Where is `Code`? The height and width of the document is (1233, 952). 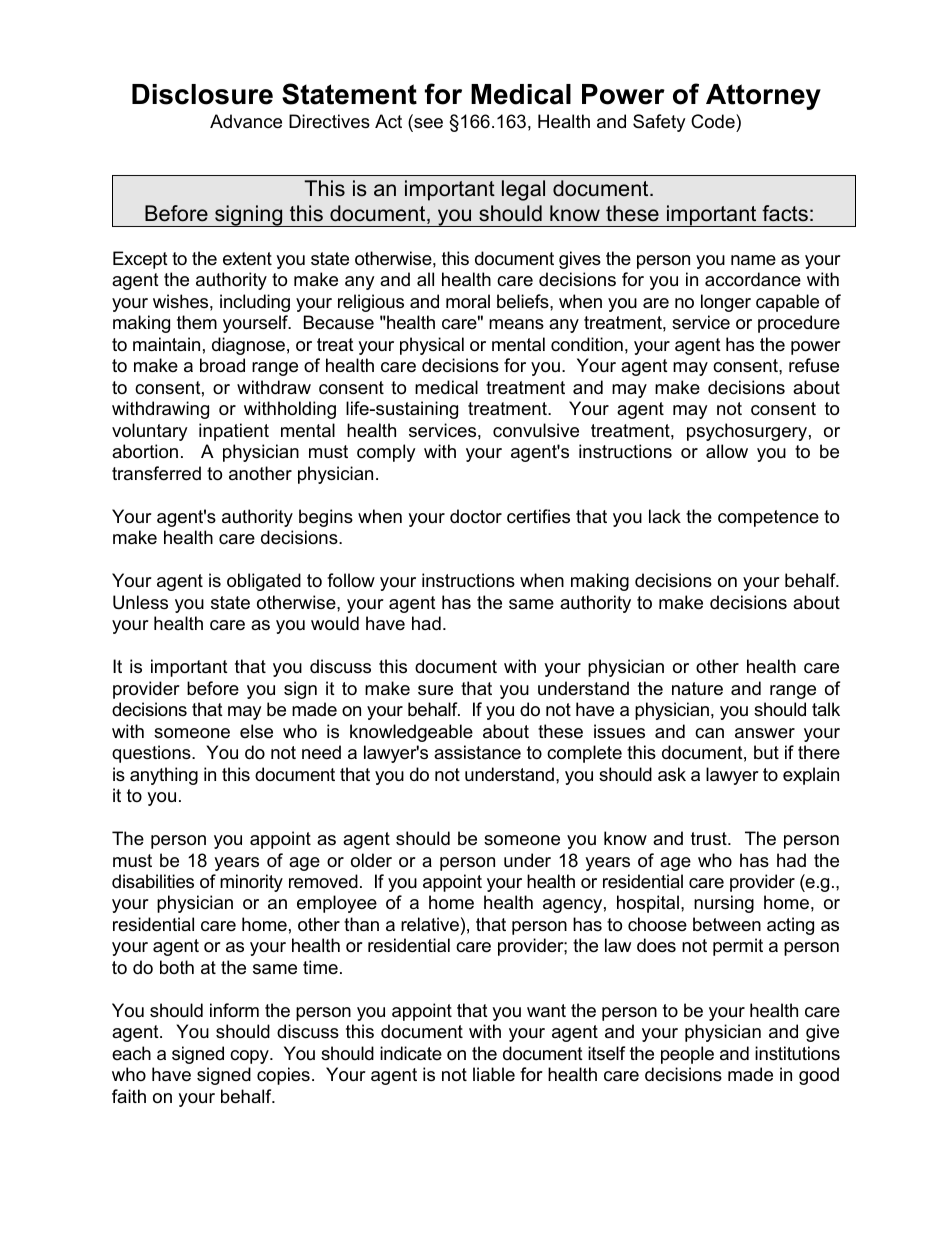 Code is located at coordinates (714, 121).
